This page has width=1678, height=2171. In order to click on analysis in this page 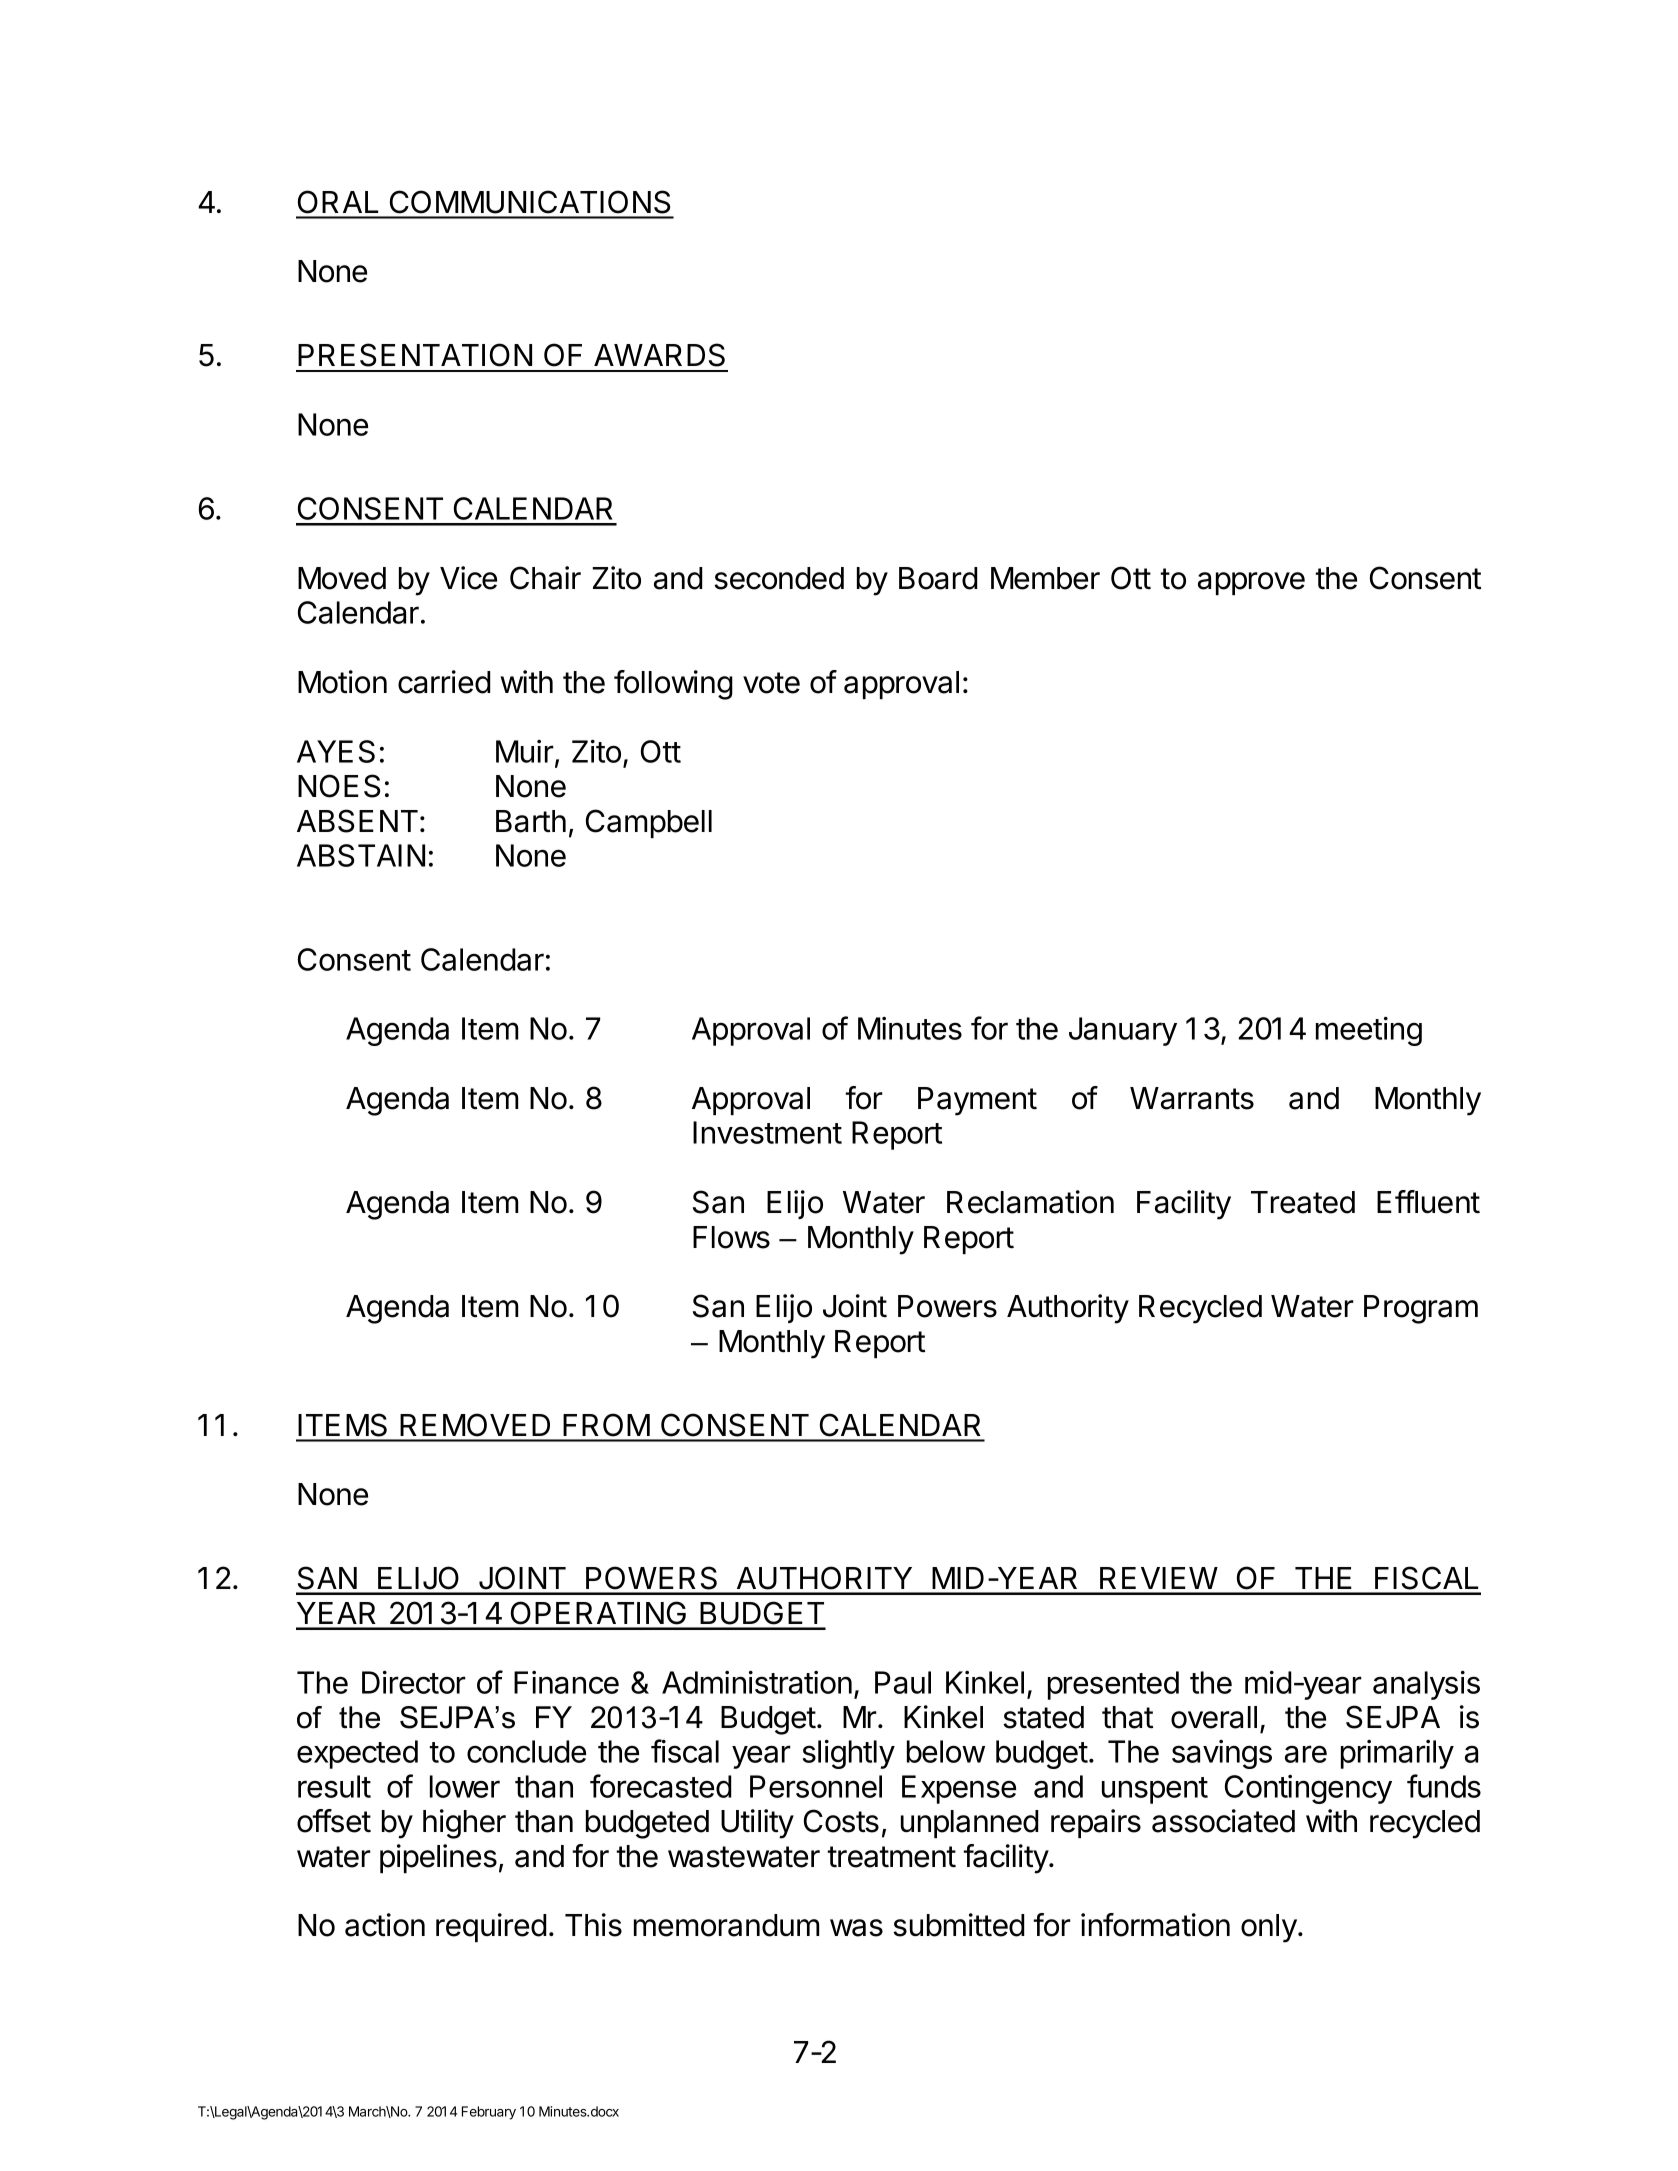, I will do `click(1426, 1685)`.
